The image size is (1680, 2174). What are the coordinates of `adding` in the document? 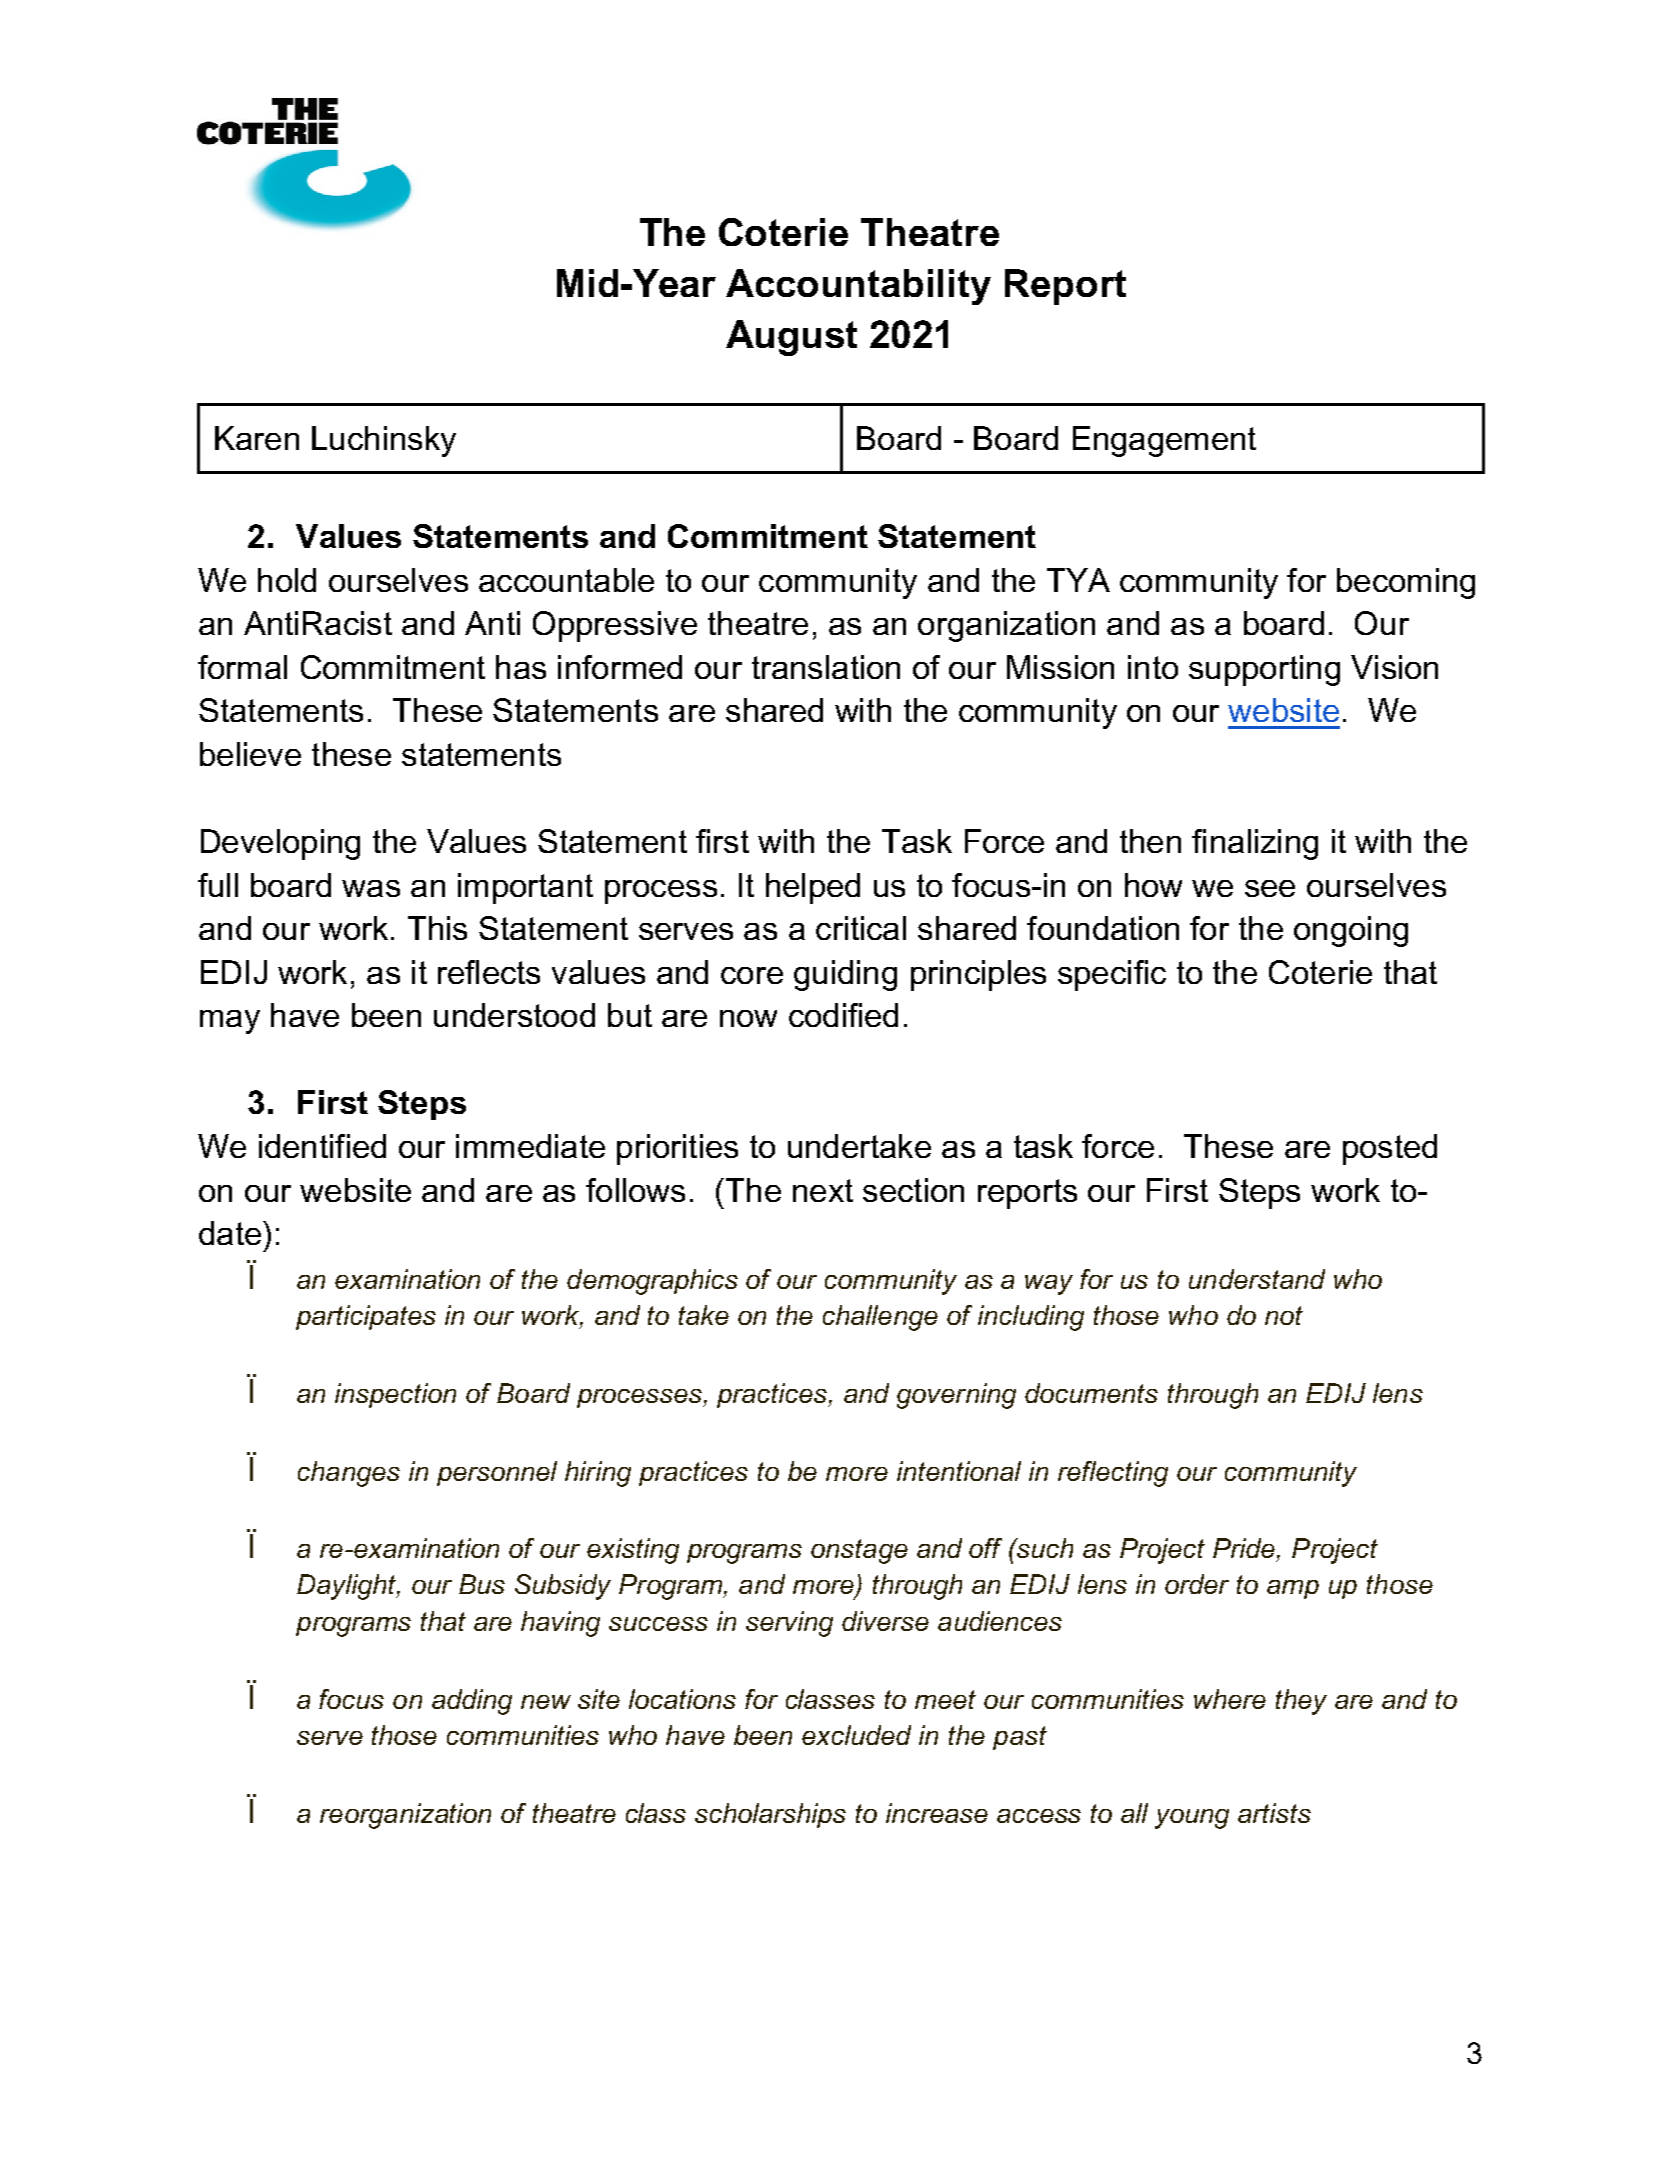 It's located at (472, 1702).
